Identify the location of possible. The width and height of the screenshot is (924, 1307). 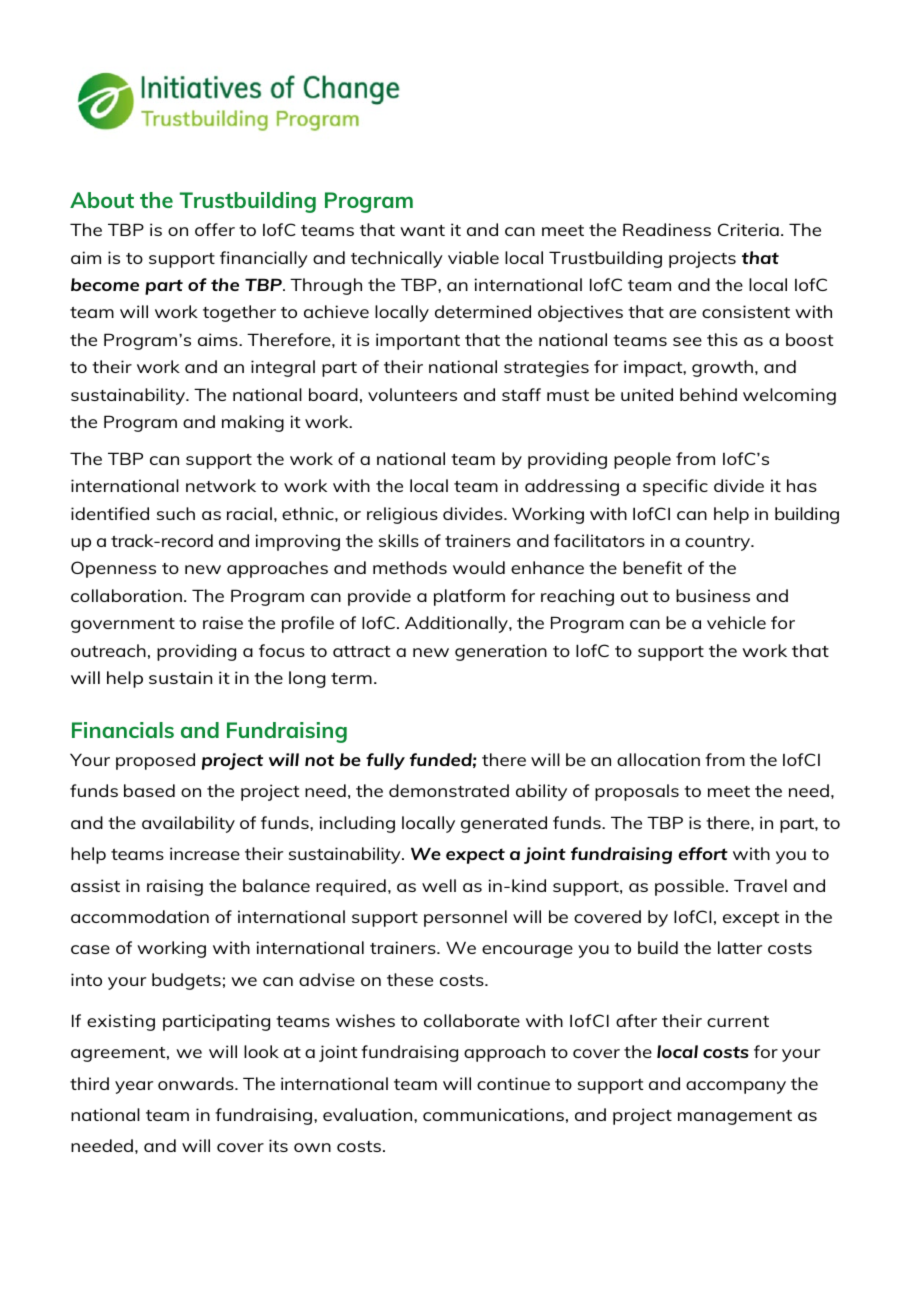
(689, 887).
